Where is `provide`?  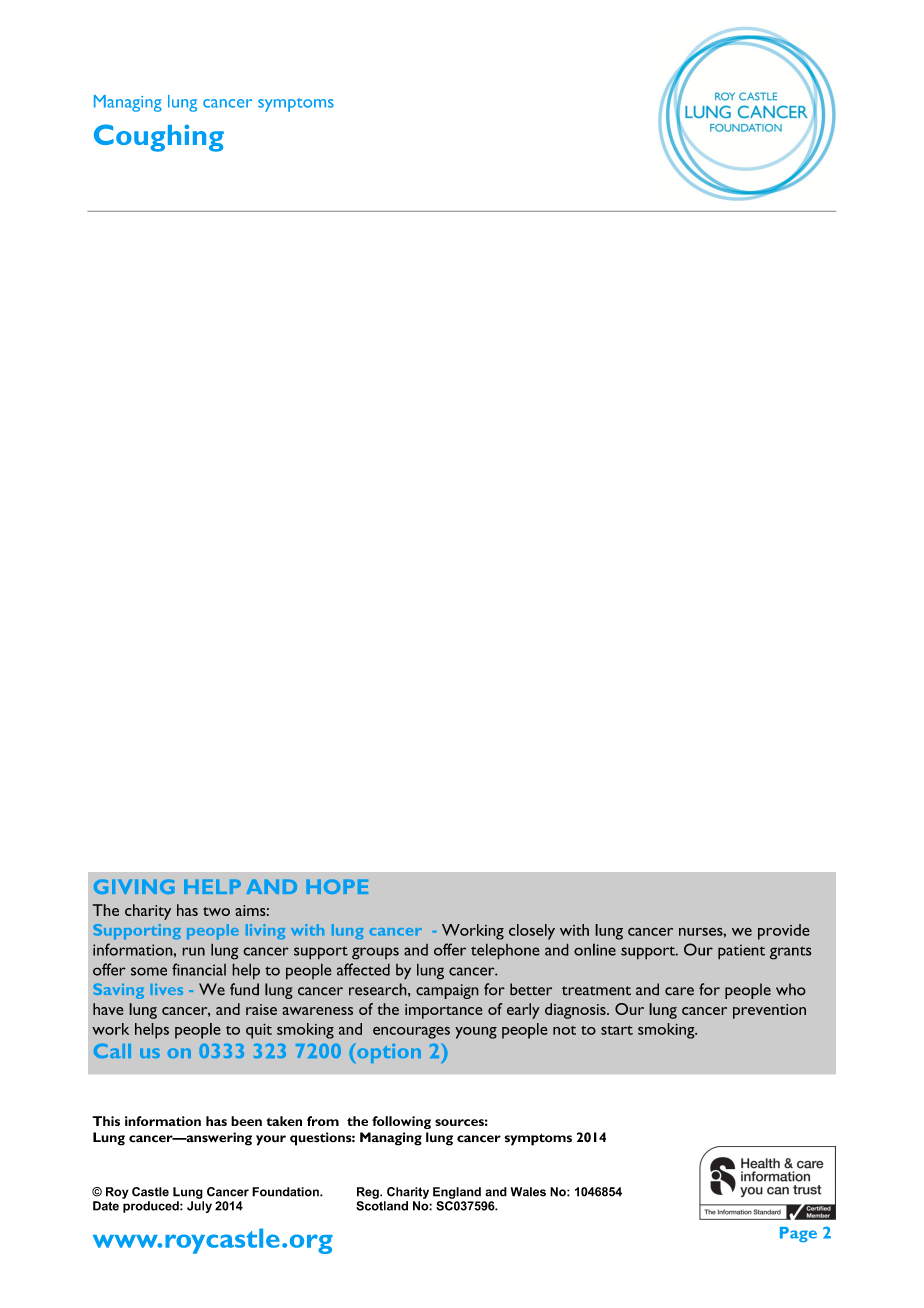
provide is located at coordinates (784, 932).
